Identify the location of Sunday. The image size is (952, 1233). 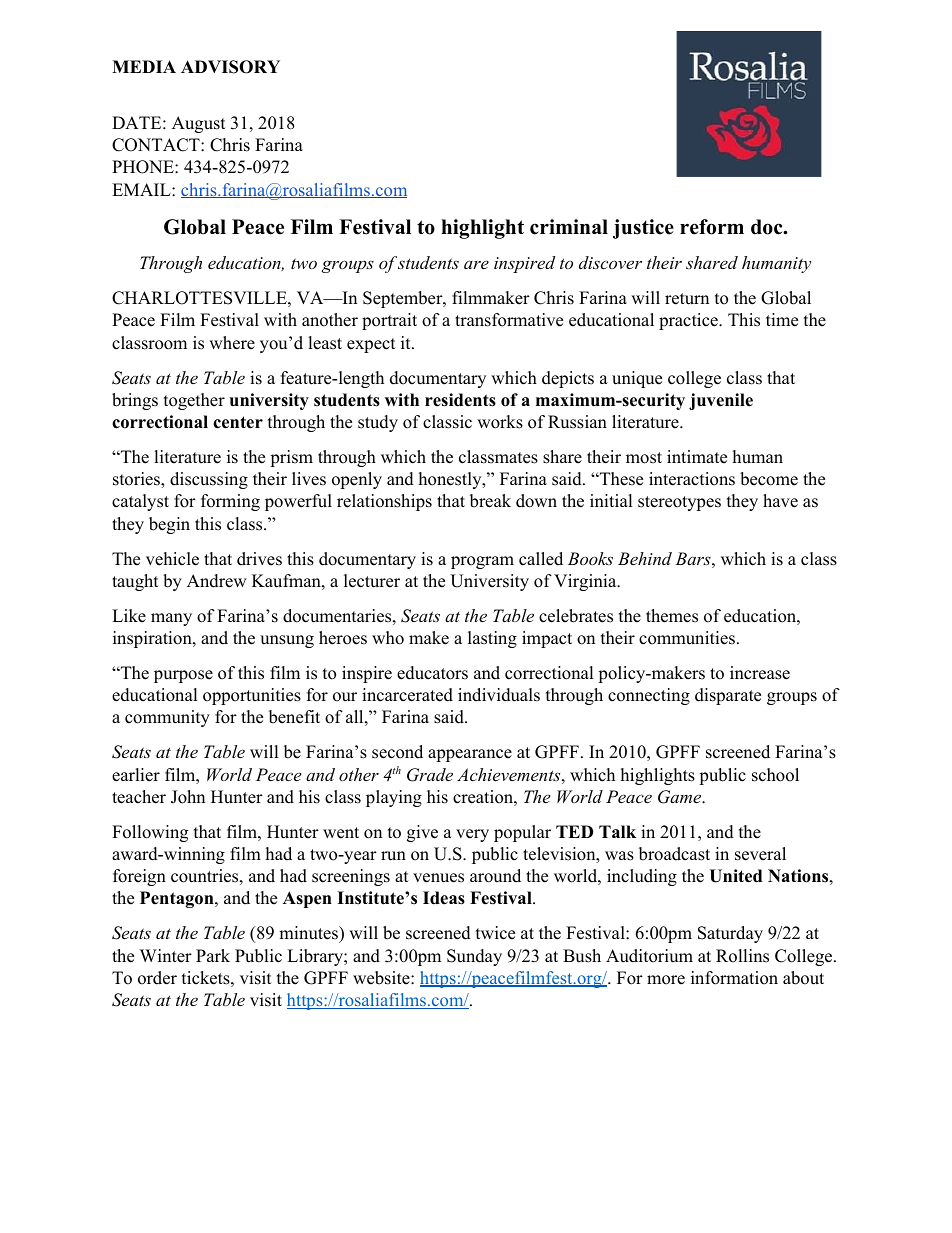
(474, 957).
